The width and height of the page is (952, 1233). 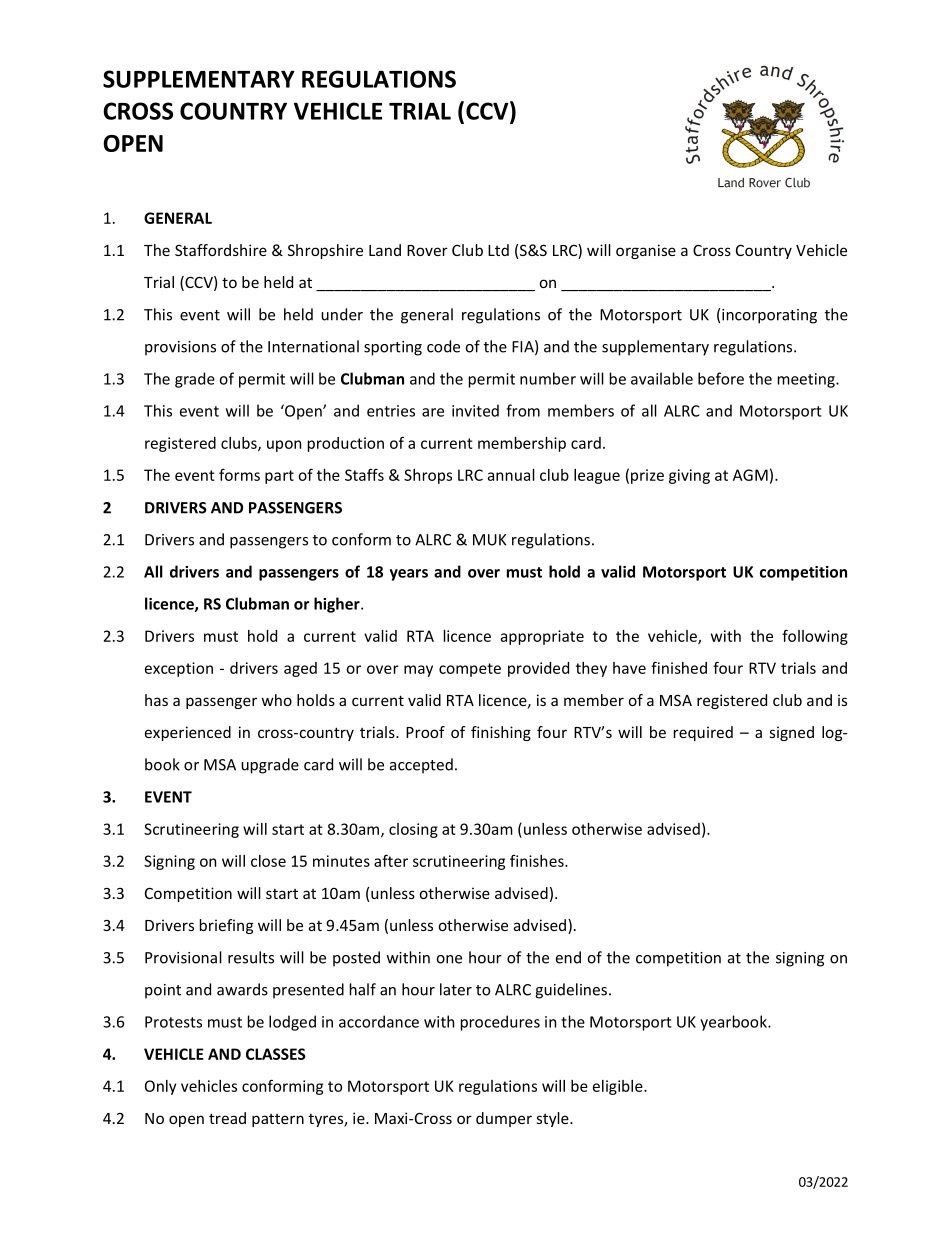 I want to click on Ltd, so click(x=498, y=250).
